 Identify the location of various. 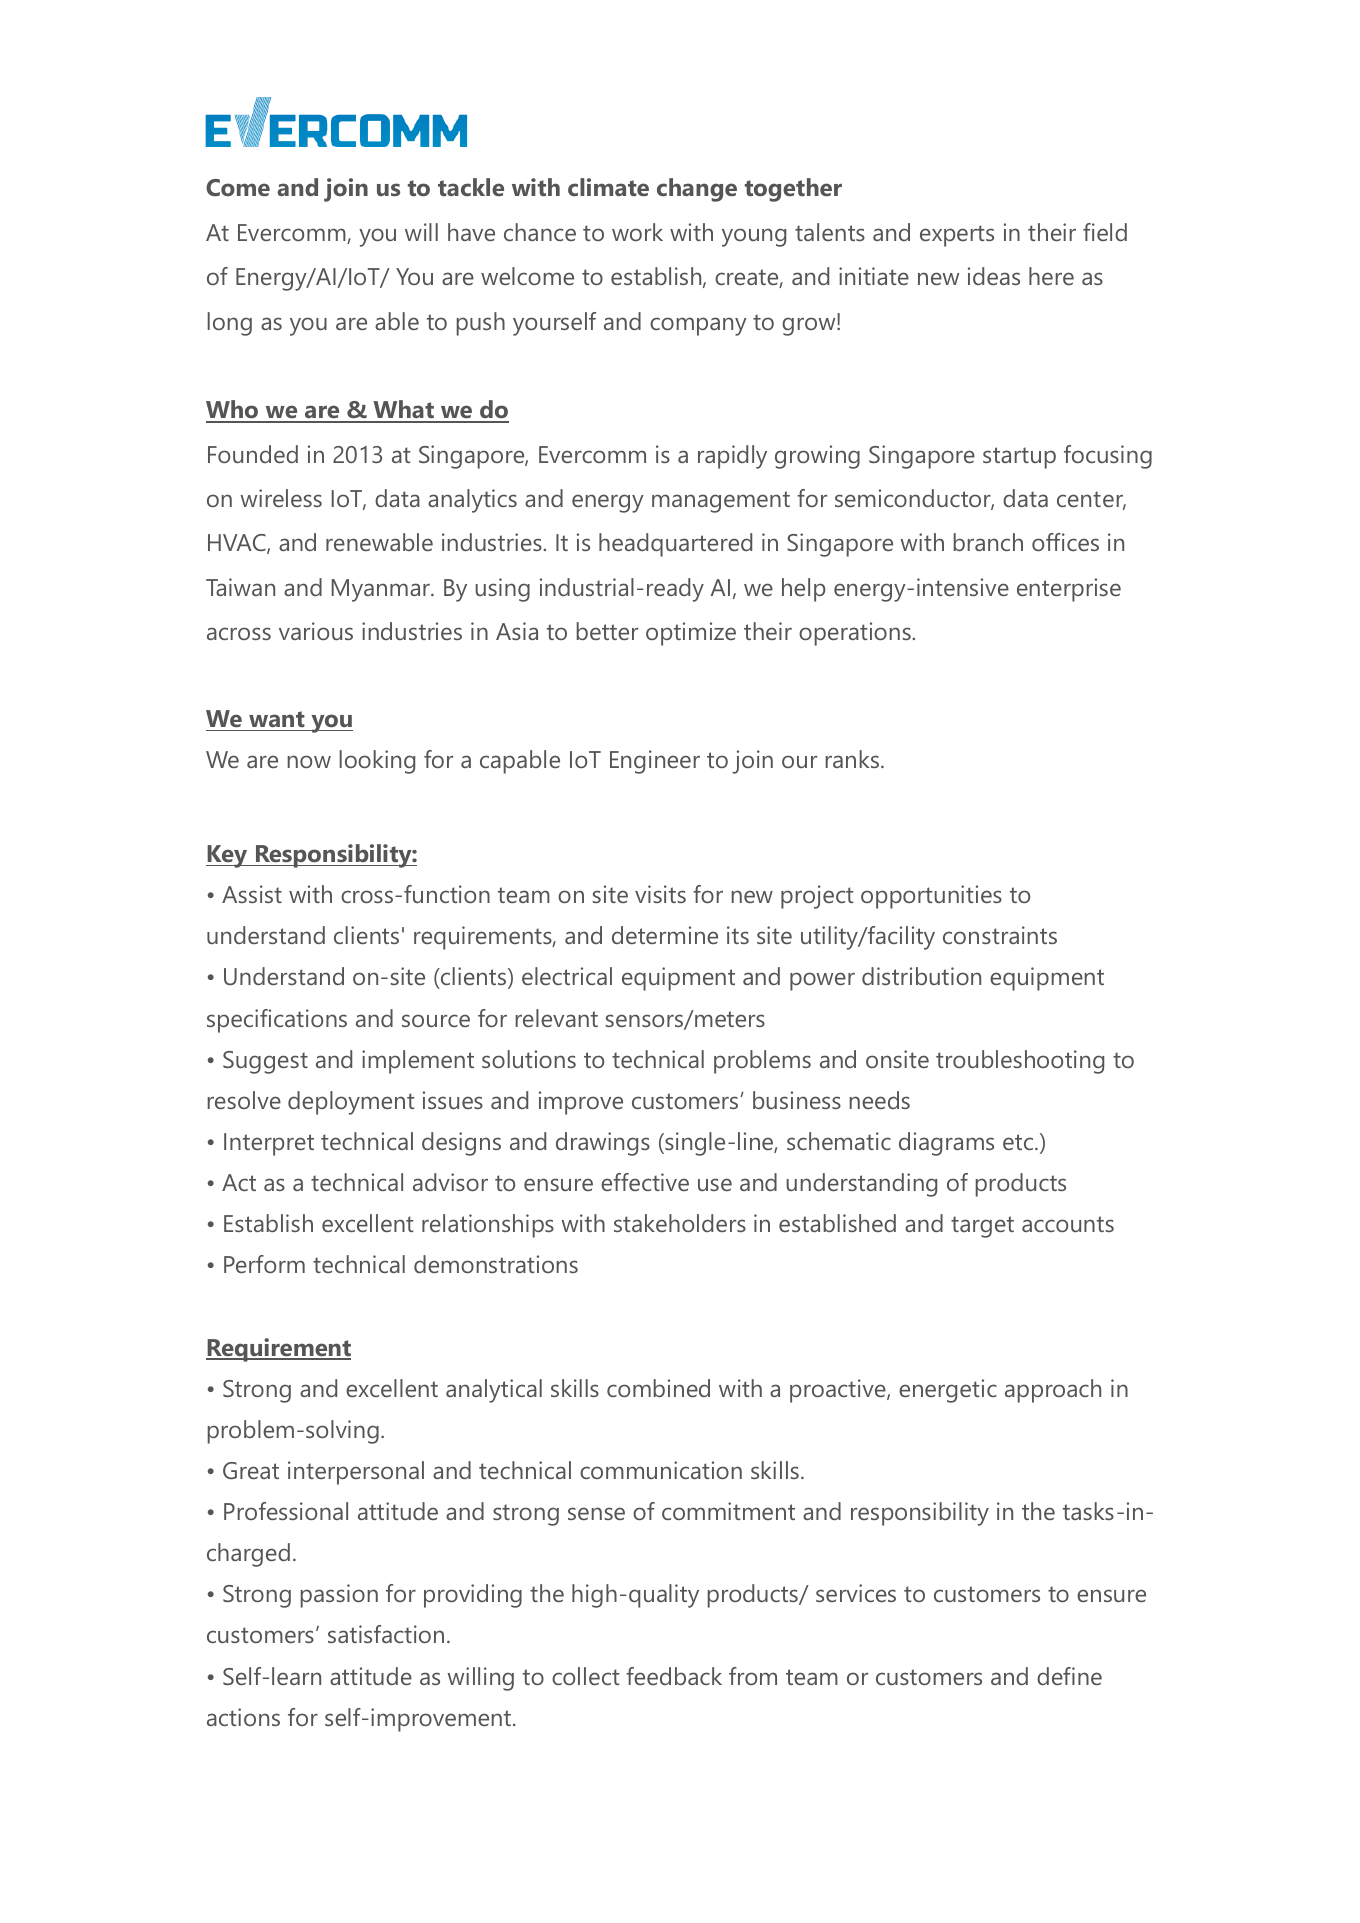
(316, 631).
